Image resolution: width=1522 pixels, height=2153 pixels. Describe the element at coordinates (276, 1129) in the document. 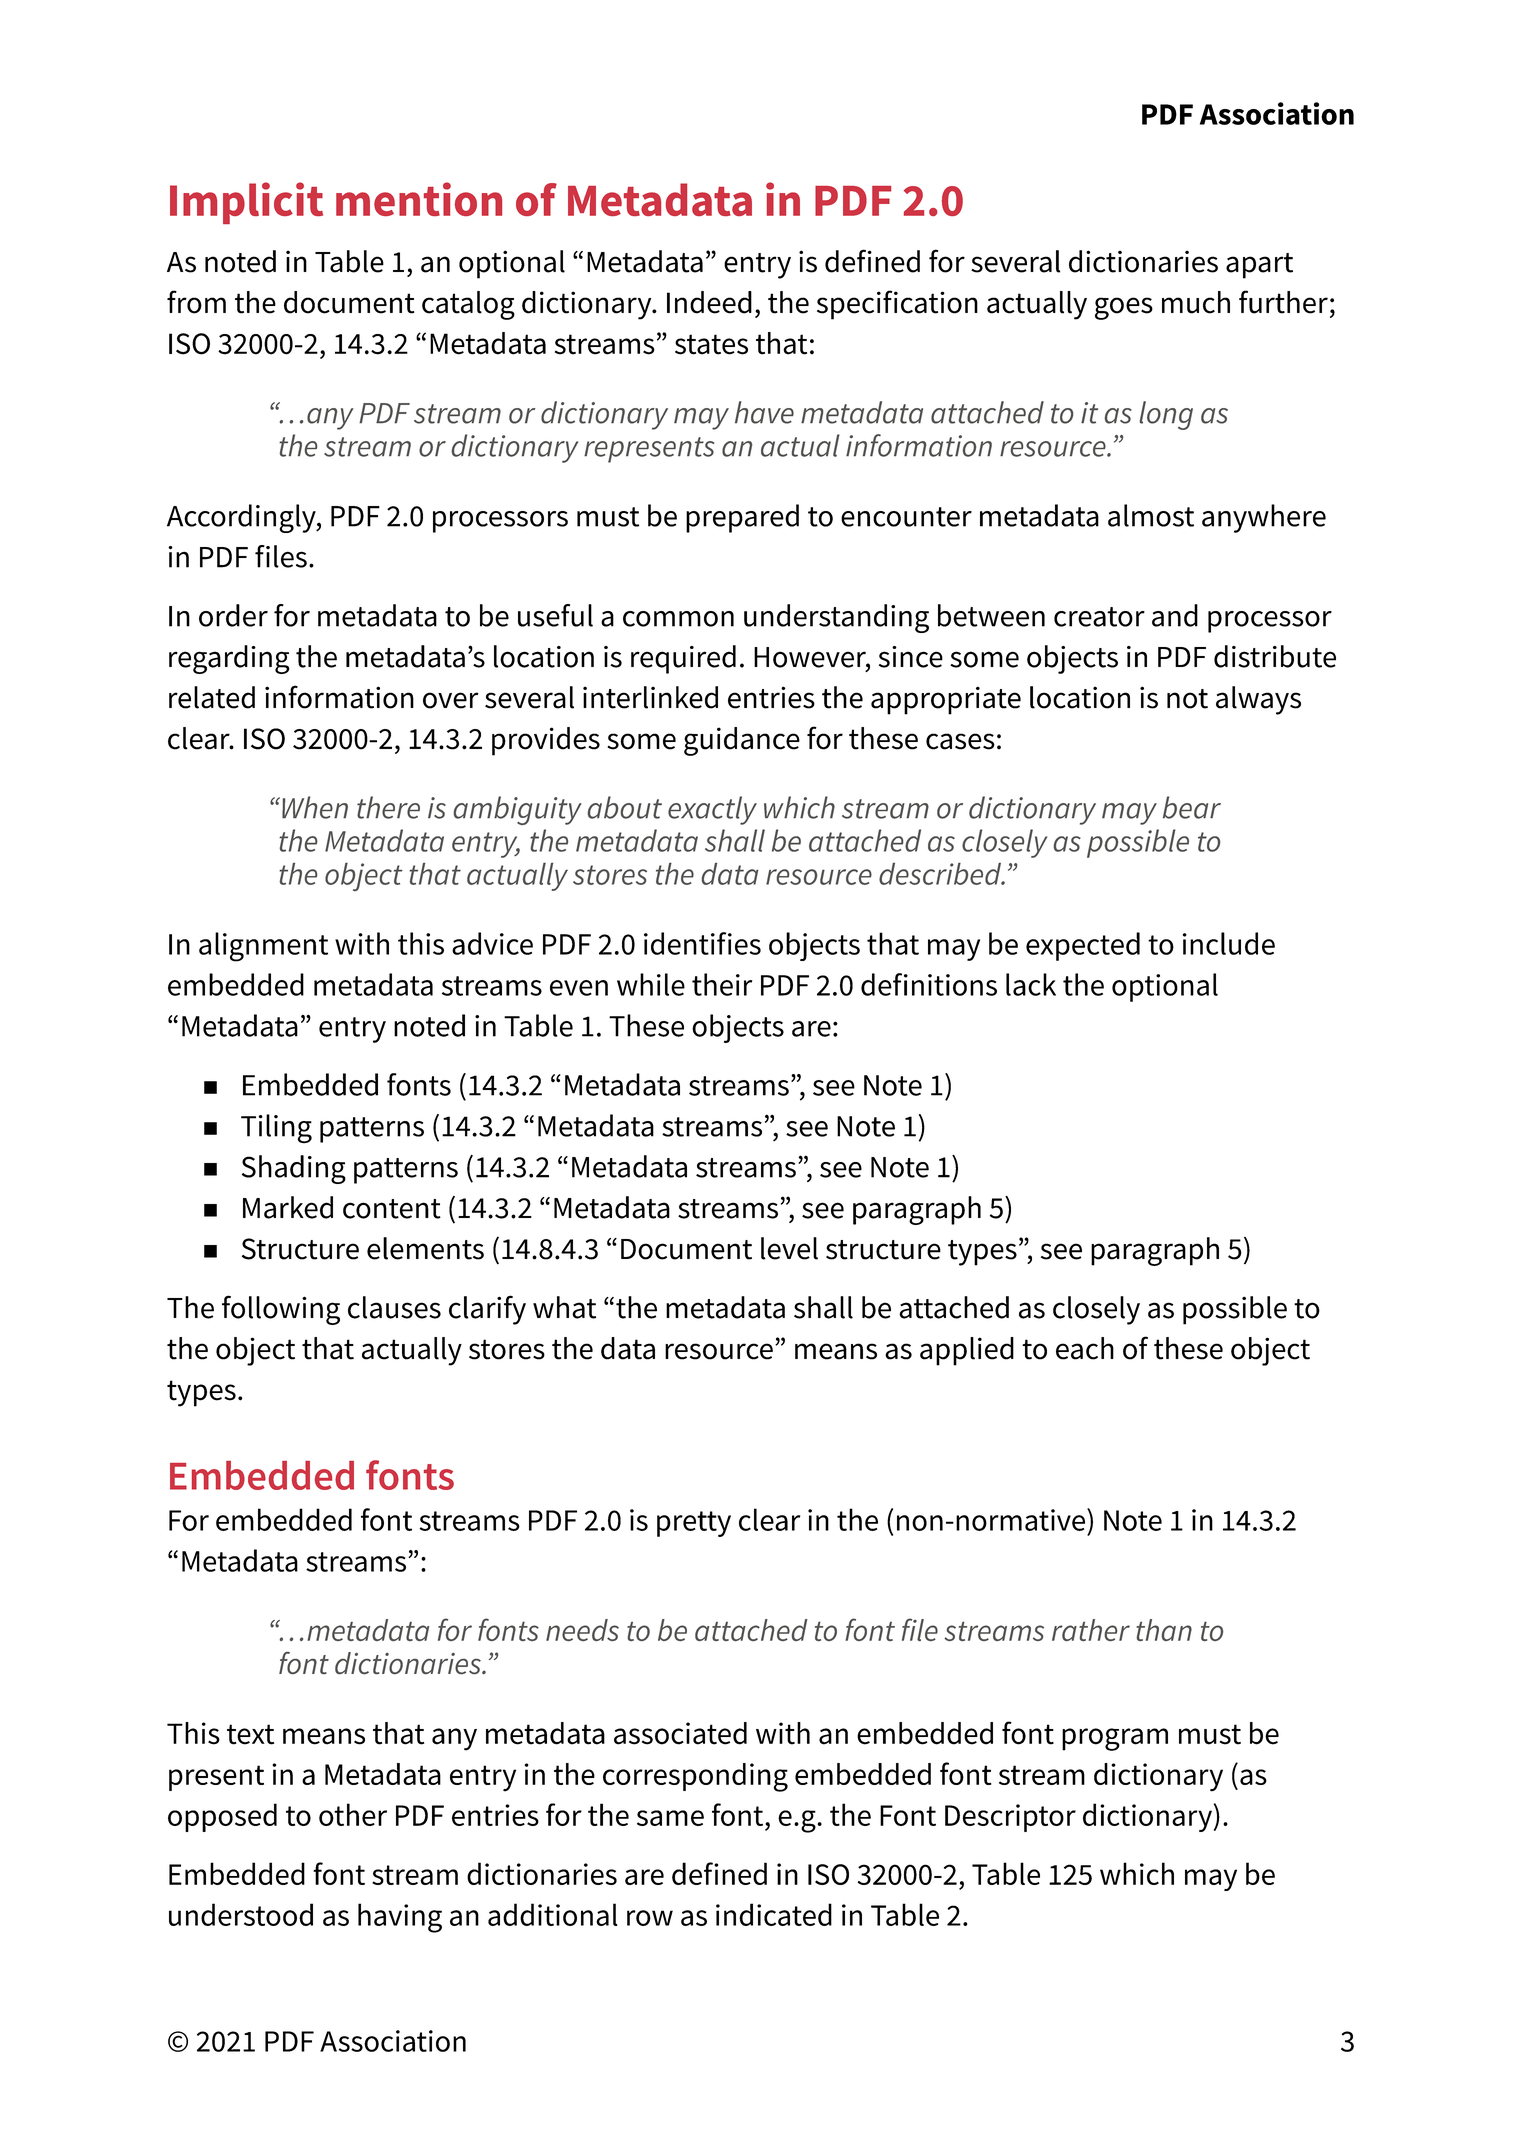

I see `Tiling` at that location.
